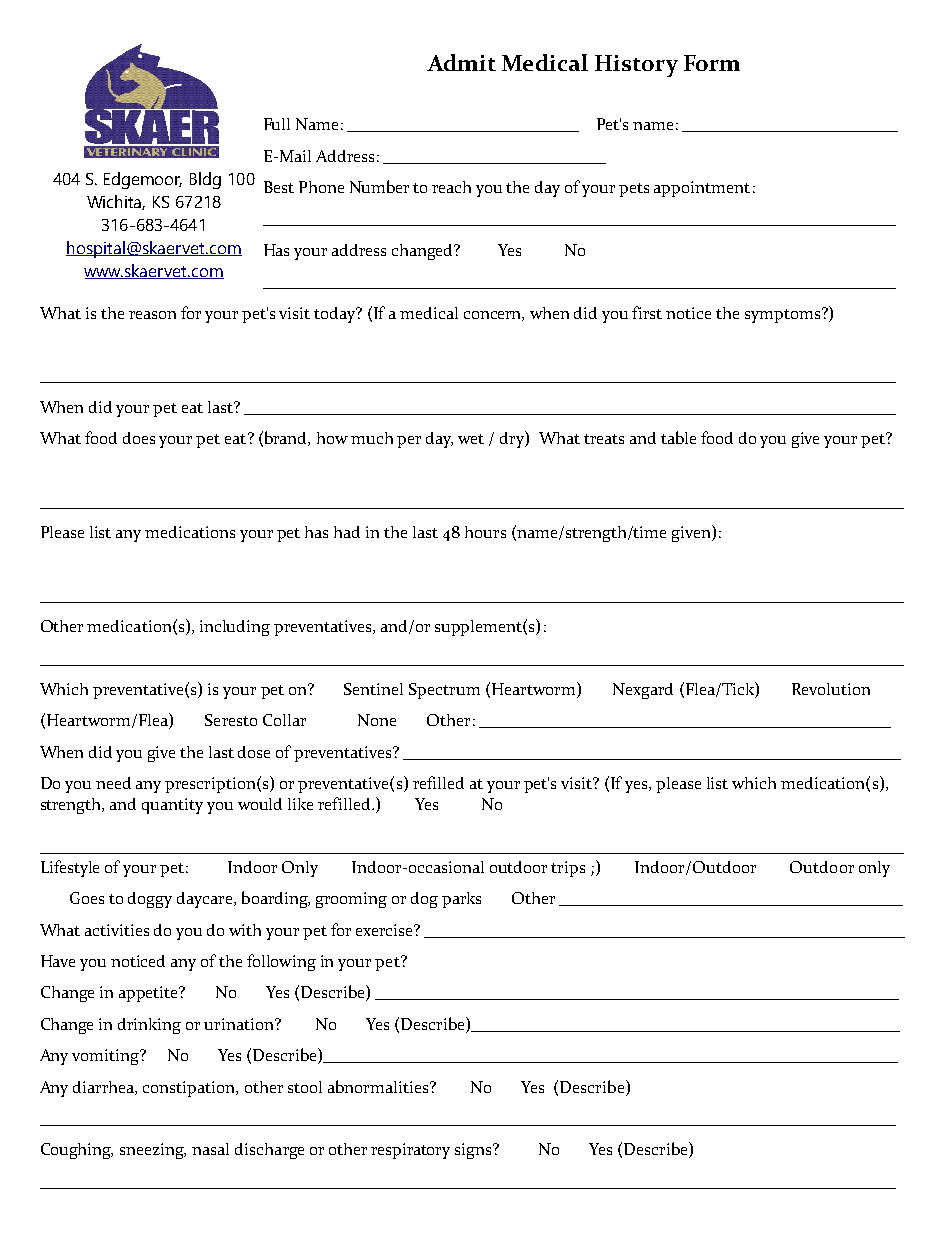 The height and width of the screenshot is (1233, 952). Describe the element at coordinates (277, 124) in the screenshot. I see `Full` at that location.
